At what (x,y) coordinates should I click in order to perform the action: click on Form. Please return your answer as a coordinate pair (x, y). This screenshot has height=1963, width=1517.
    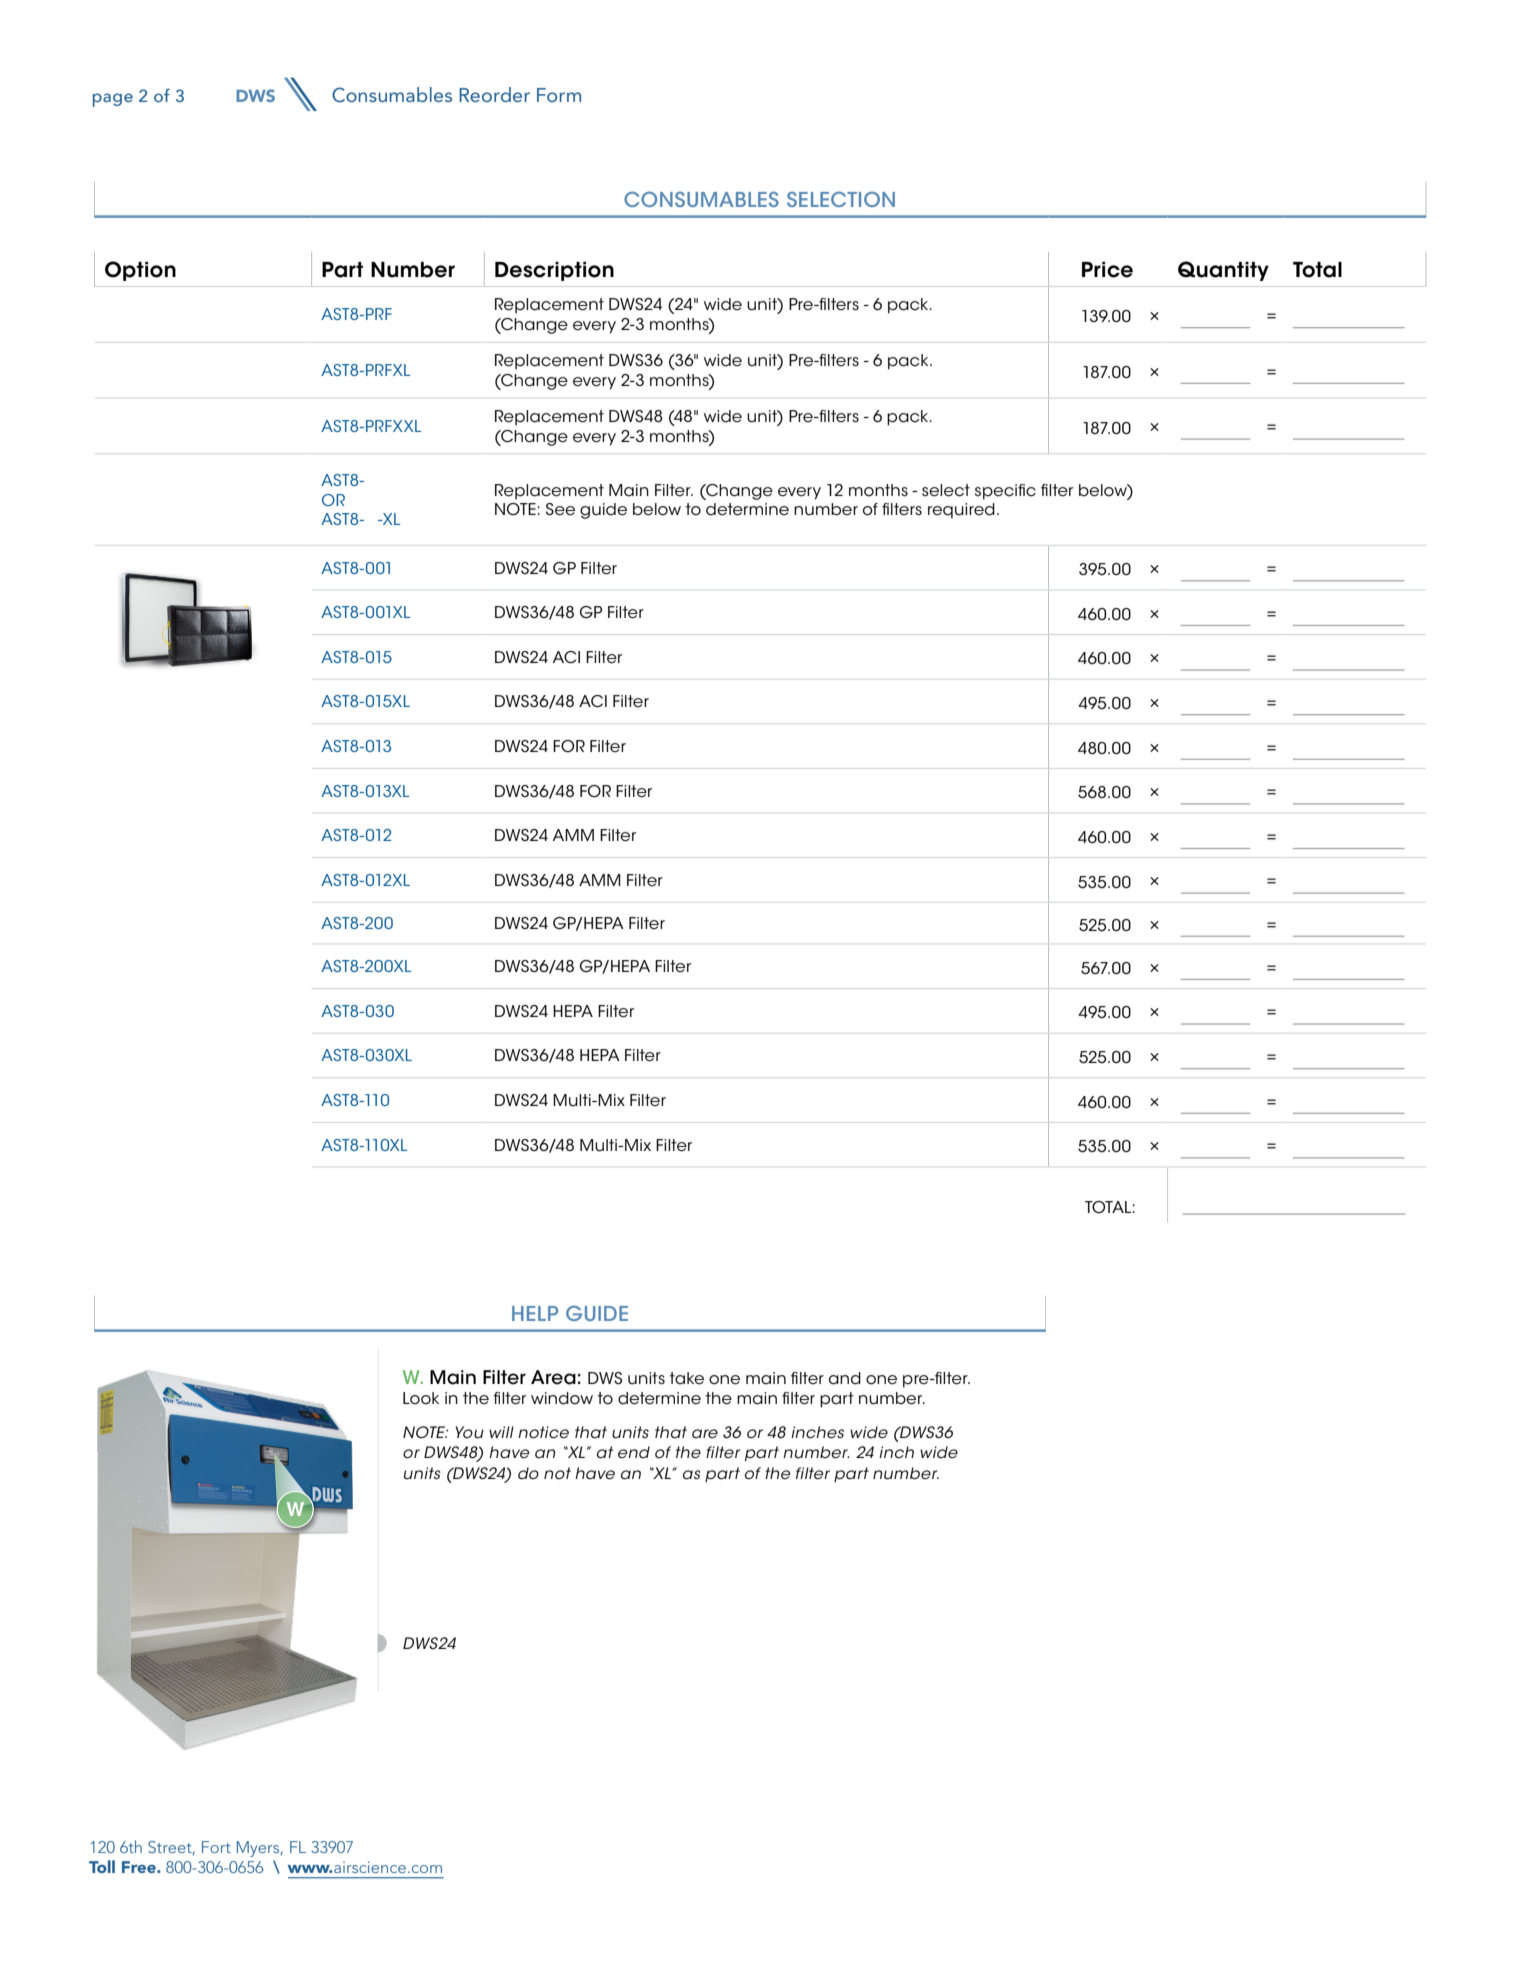
    Looking at the image, I should click on (559, 95).
